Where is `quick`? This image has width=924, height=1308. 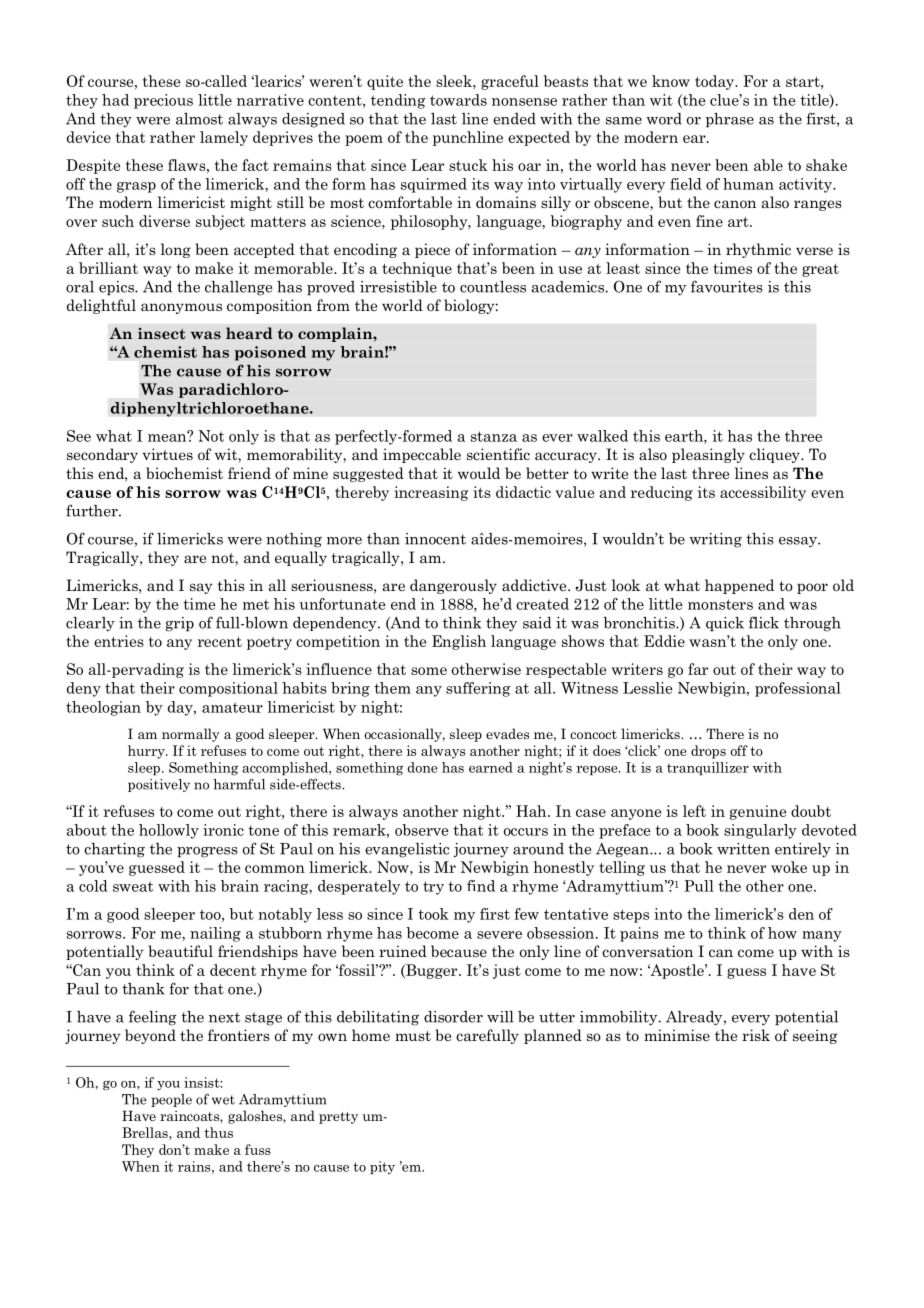
quick is located at coordinates (725, 624).
